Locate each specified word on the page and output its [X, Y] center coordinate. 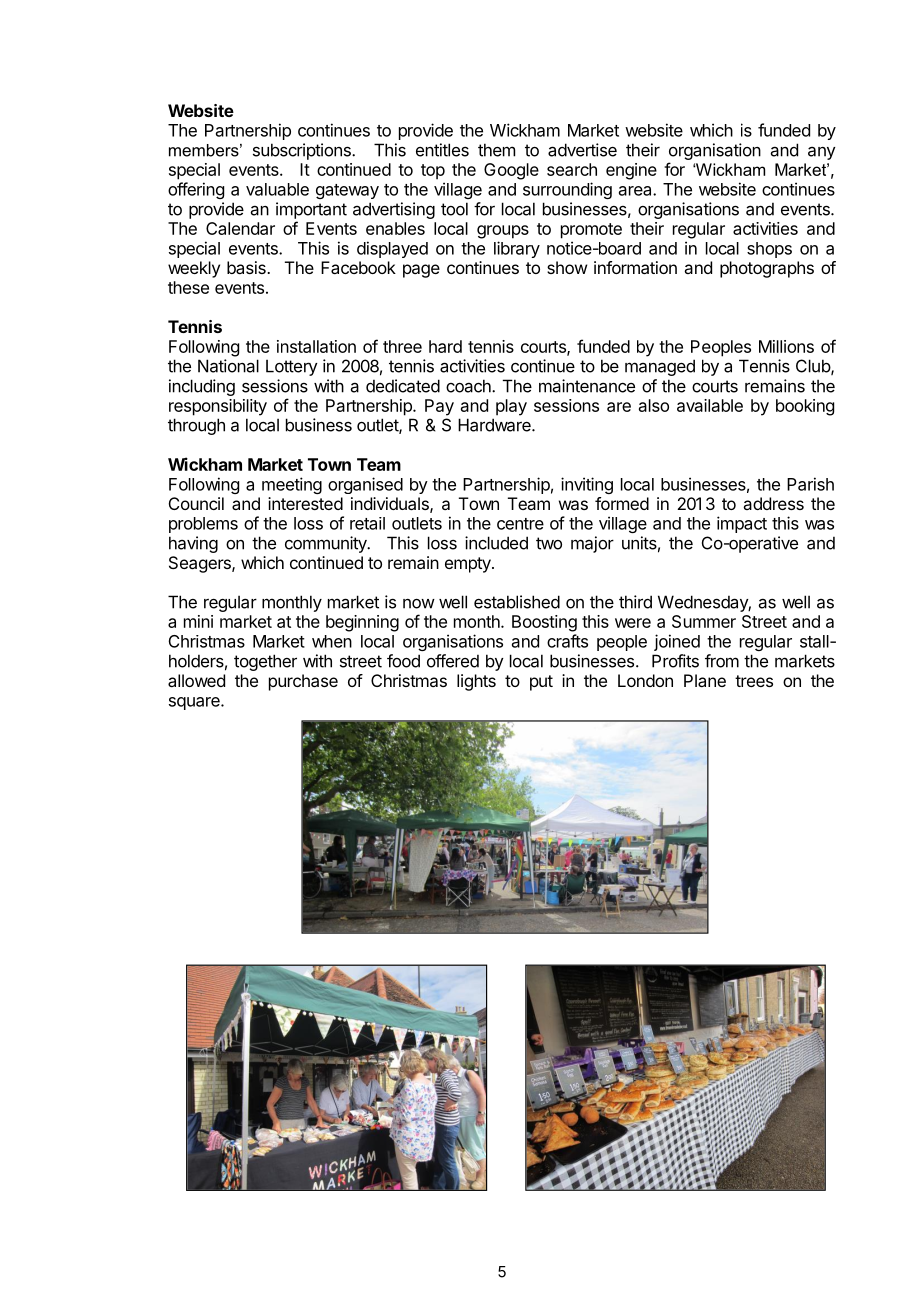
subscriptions [303, 151]
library [517, 249]
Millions [786, 346]
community [327, 544]
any [822, 153]
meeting [292, 485]
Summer [704, 621]
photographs [767, 269]
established [517, 602]
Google [511, 171]
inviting [587, 485]
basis [247, 267]
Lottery [292, 367]
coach [469, 386]
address [773, 503]
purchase [303, 682]
